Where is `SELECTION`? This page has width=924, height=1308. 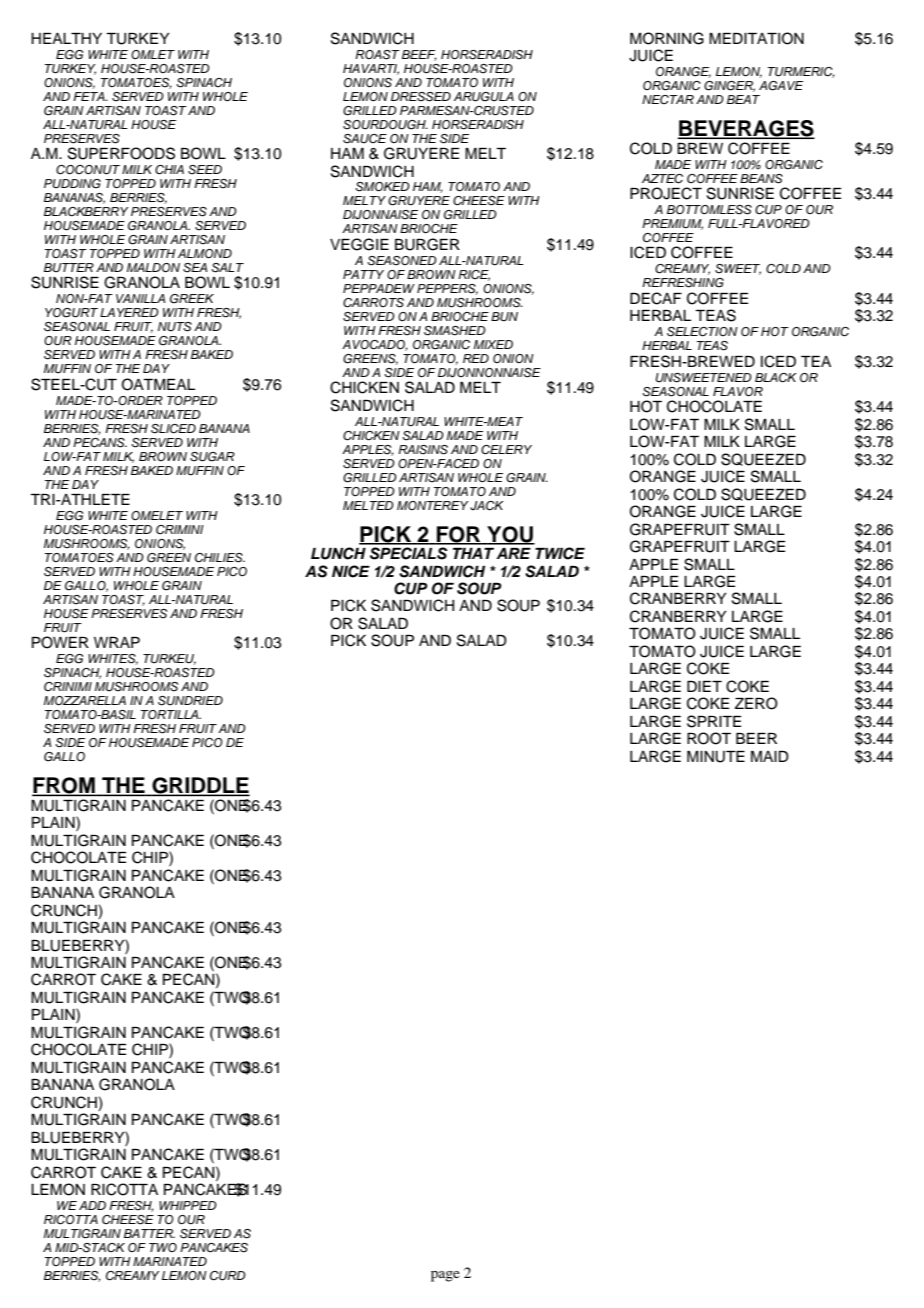
SELECTION is located at coordinates (702, 332).
